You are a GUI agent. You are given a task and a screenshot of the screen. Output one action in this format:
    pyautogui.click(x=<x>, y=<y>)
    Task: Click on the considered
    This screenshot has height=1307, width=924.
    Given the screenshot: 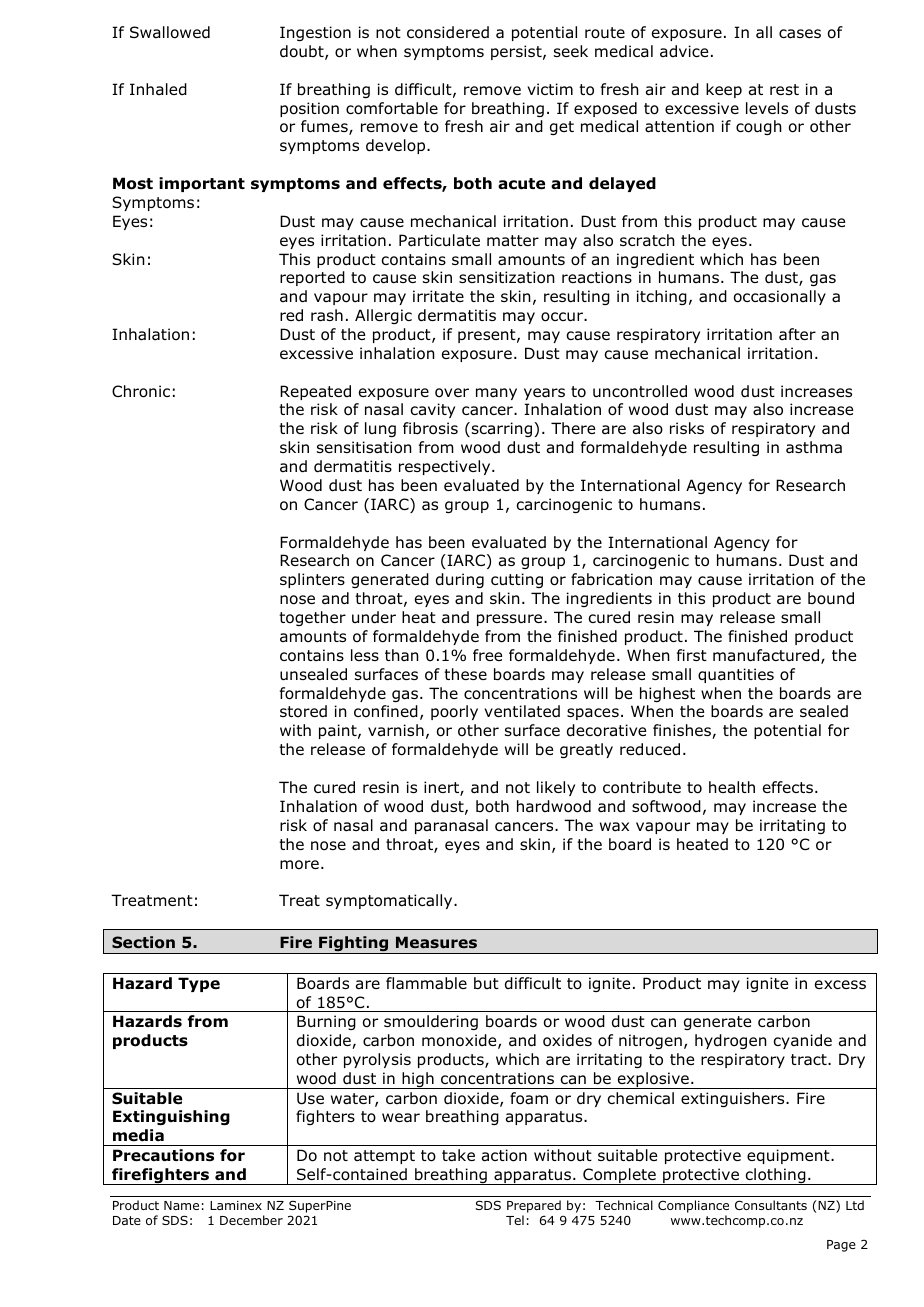 What is the action you would take?
    pyautogui.click(x=448, y=32)
